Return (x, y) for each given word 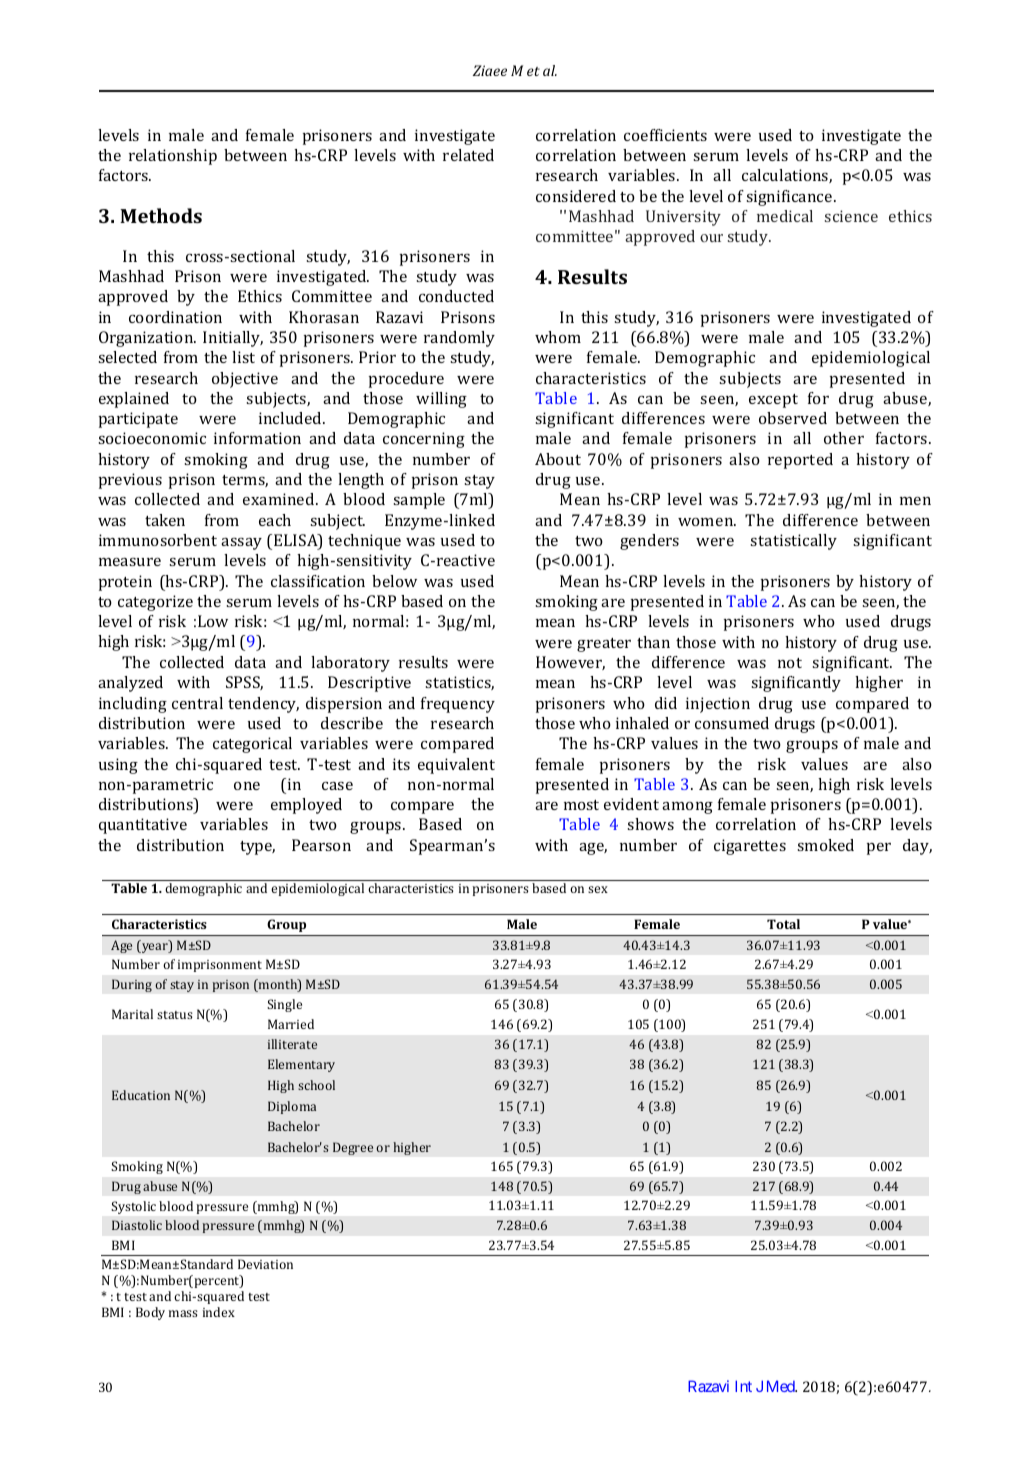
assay (241, 544)
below (394, 581)
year (155, 948)
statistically (793, 542)
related (468, 155)
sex (598, 889)
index (219, 1312)
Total (783, 924)
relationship (173, 157)
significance (790, 198)
